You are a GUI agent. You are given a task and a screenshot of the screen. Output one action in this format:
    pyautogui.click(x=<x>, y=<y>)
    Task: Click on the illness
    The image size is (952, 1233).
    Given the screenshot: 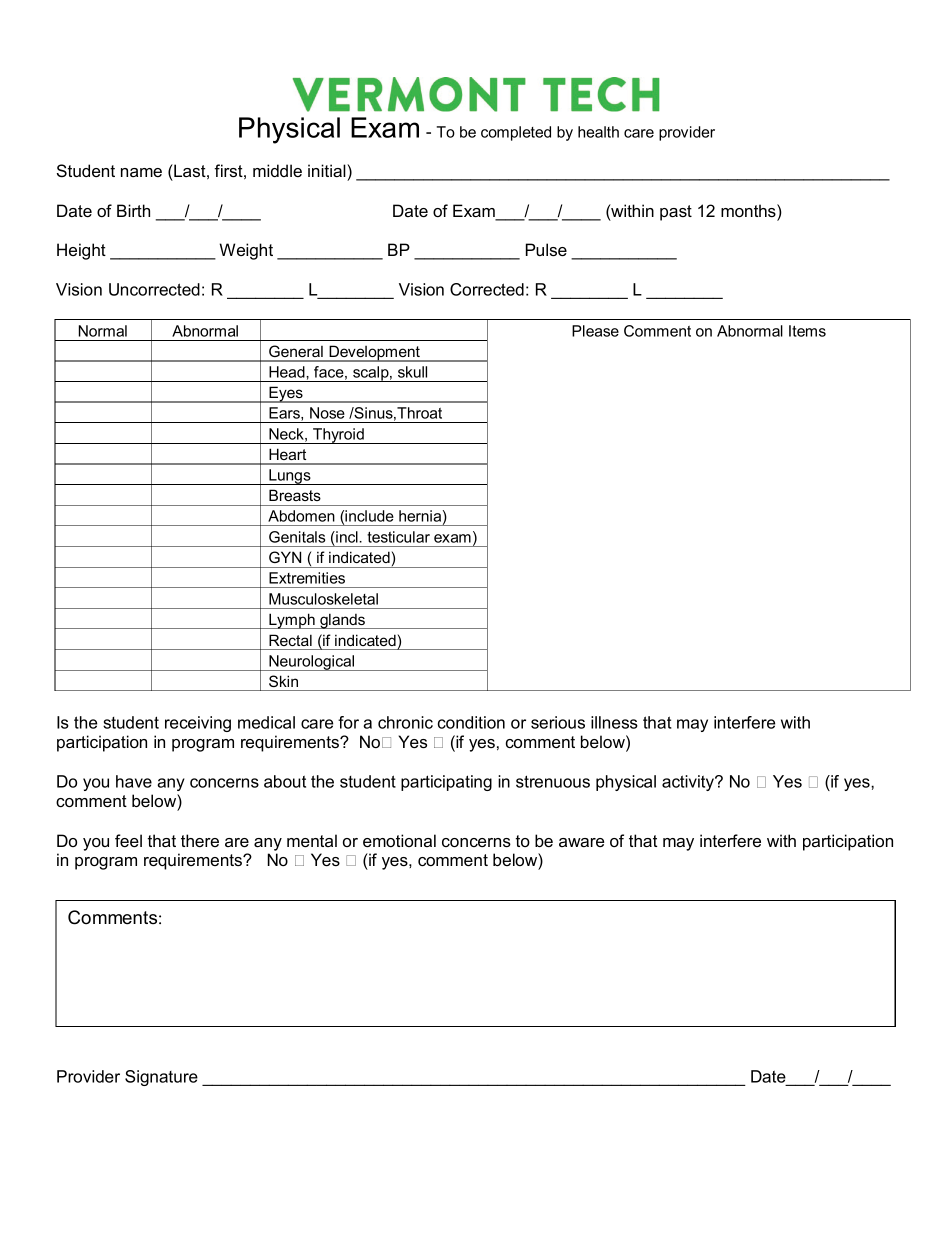 What is the action you would take?
    pyautogui.click(x=614, y=722)
